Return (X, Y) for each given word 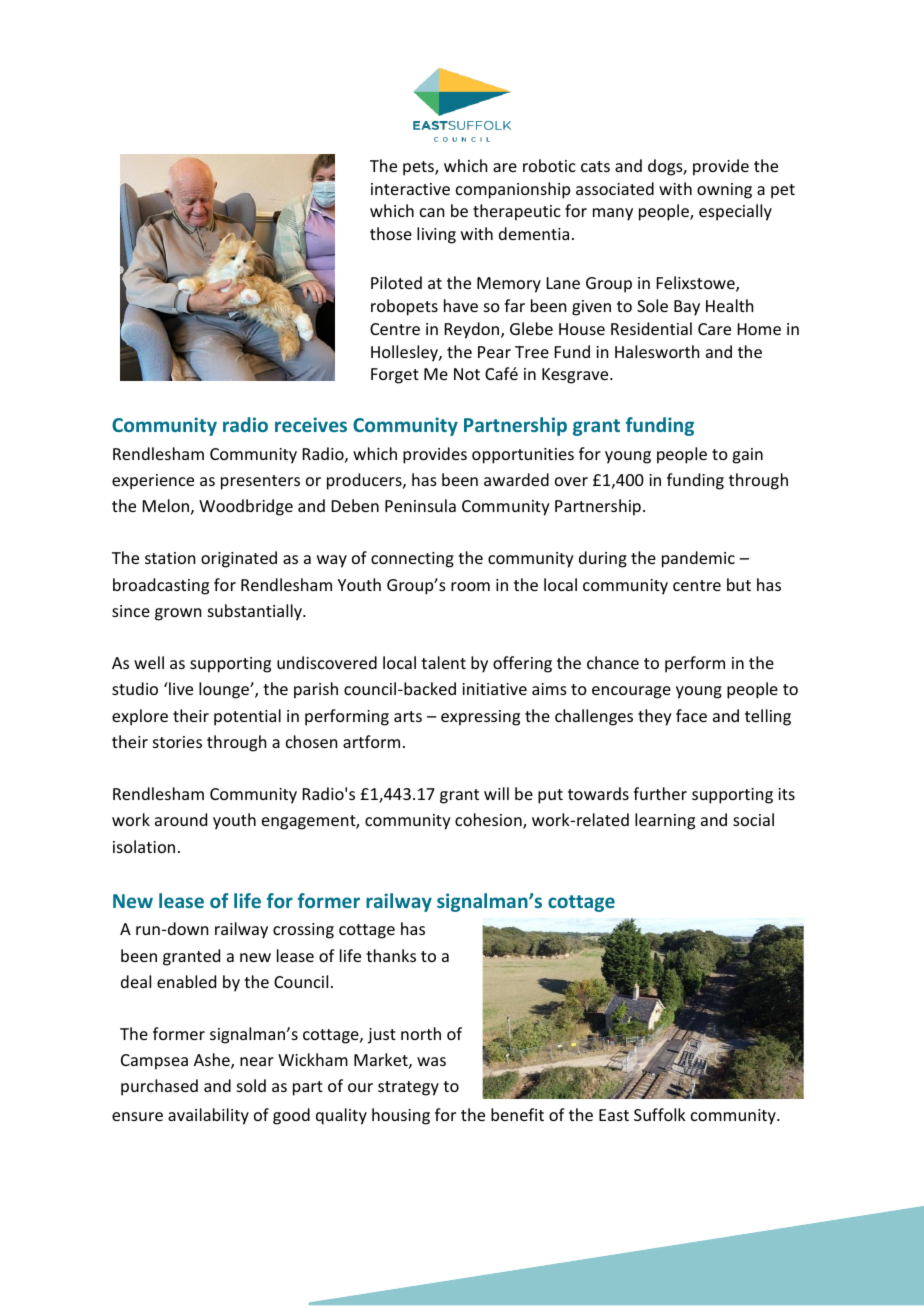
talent (443, 662)
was (431, 1061)
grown (178, 614)
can (432, 212)
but (739, 584)
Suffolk (660, 1114)
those (391, 233)
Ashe (213, 1061)
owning (724, 191)
